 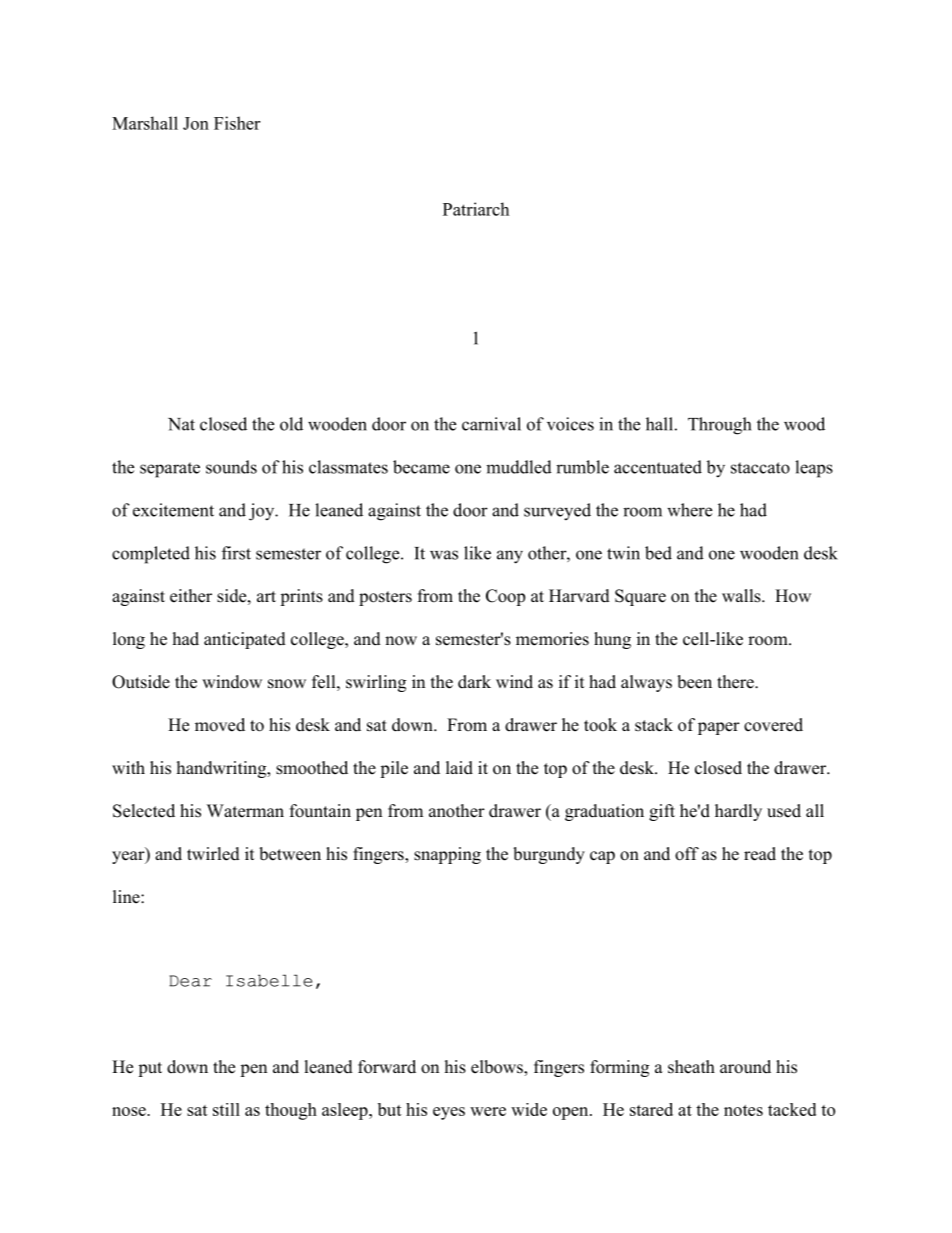 I want to click on were, so click(x=488, y=1111).
